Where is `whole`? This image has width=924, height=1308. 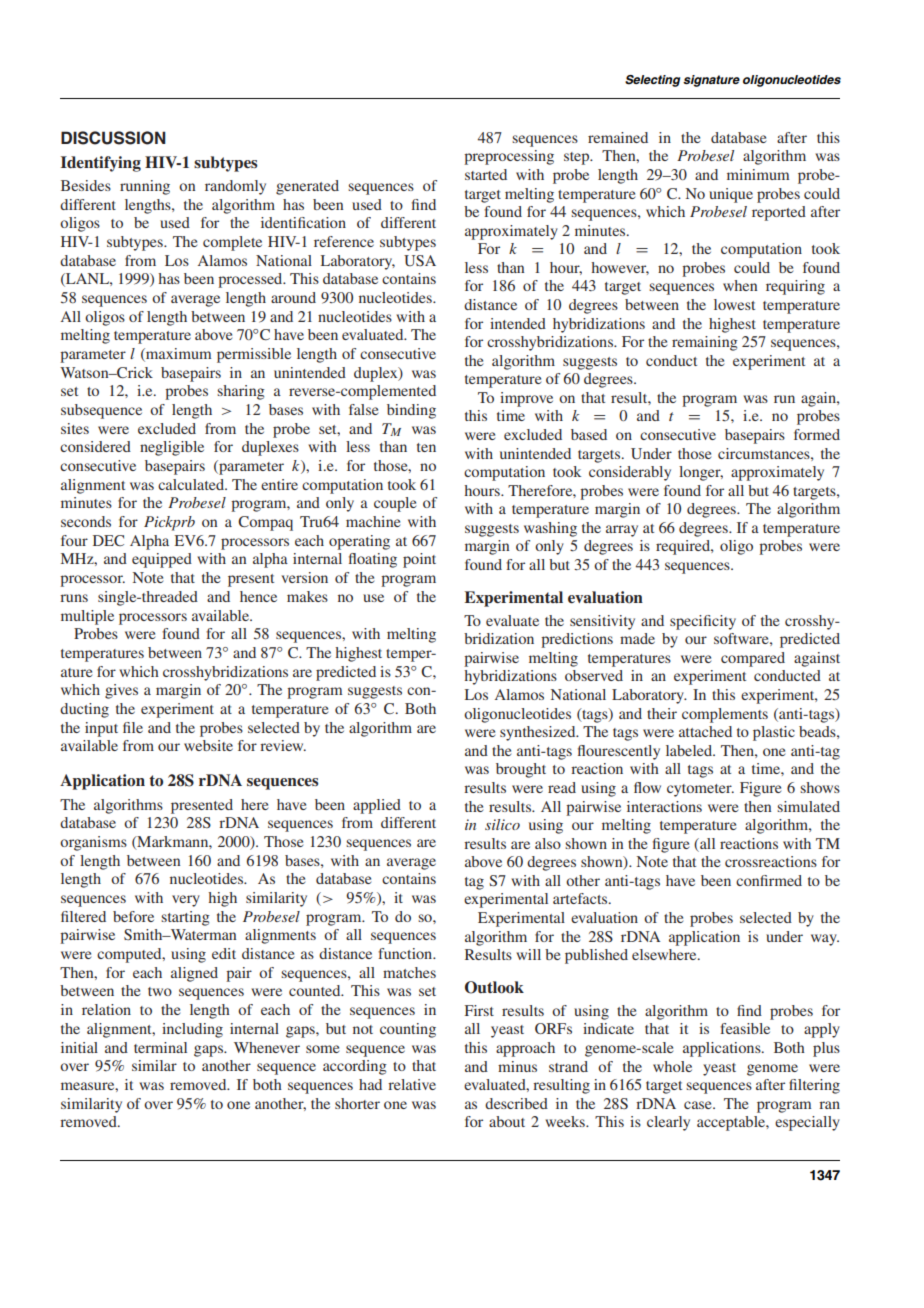
whole is located at coordinates (672, 1066).
